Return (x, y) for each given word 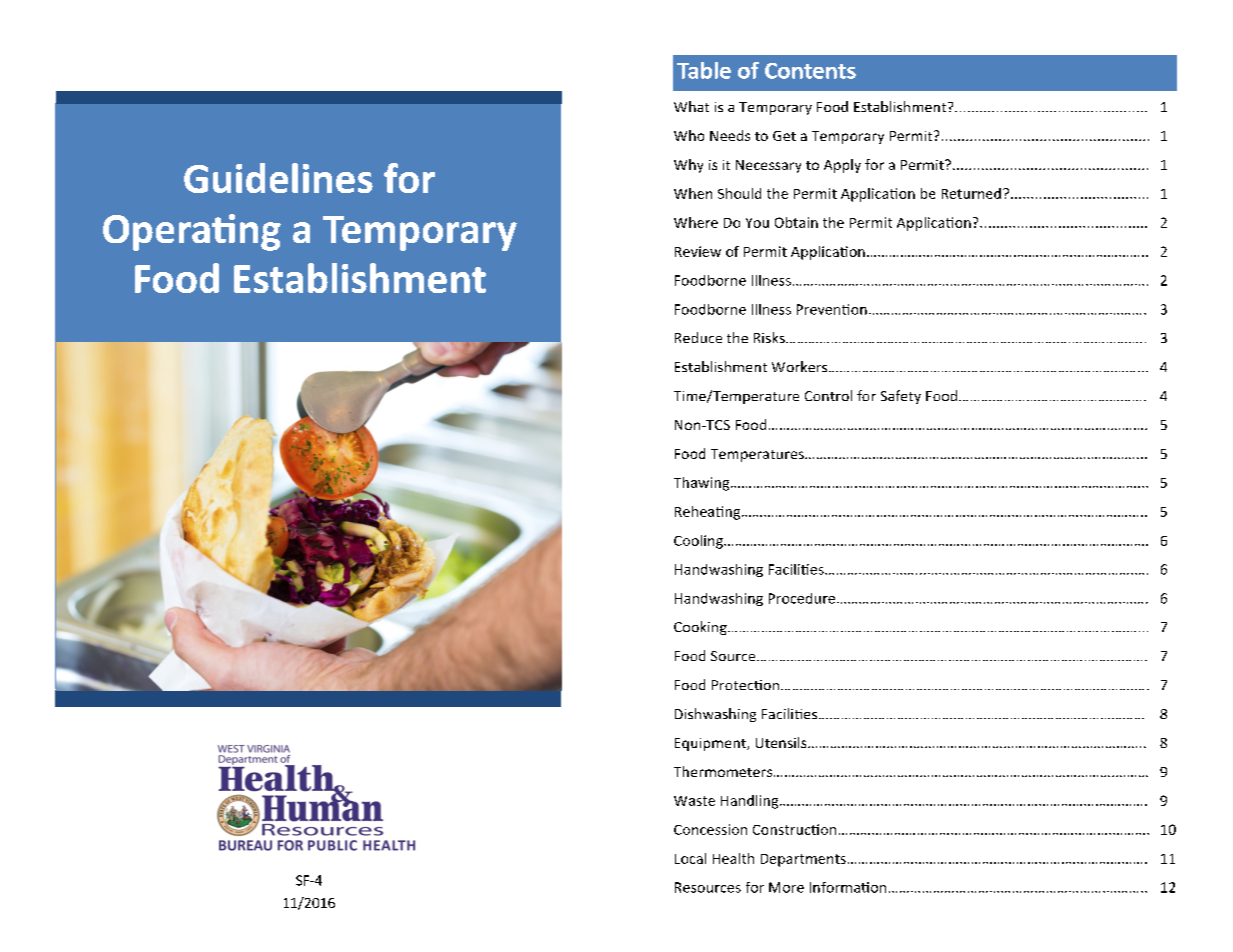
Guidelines (278, 178)
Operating (192, 232)
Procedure (803, 598)
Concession (710, 829)
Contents (810, 71)
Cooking (701, 628)
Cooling (699, 542)
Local (690, 858)
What (691, 106)
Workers (801, 366)
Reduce (698, 337)
